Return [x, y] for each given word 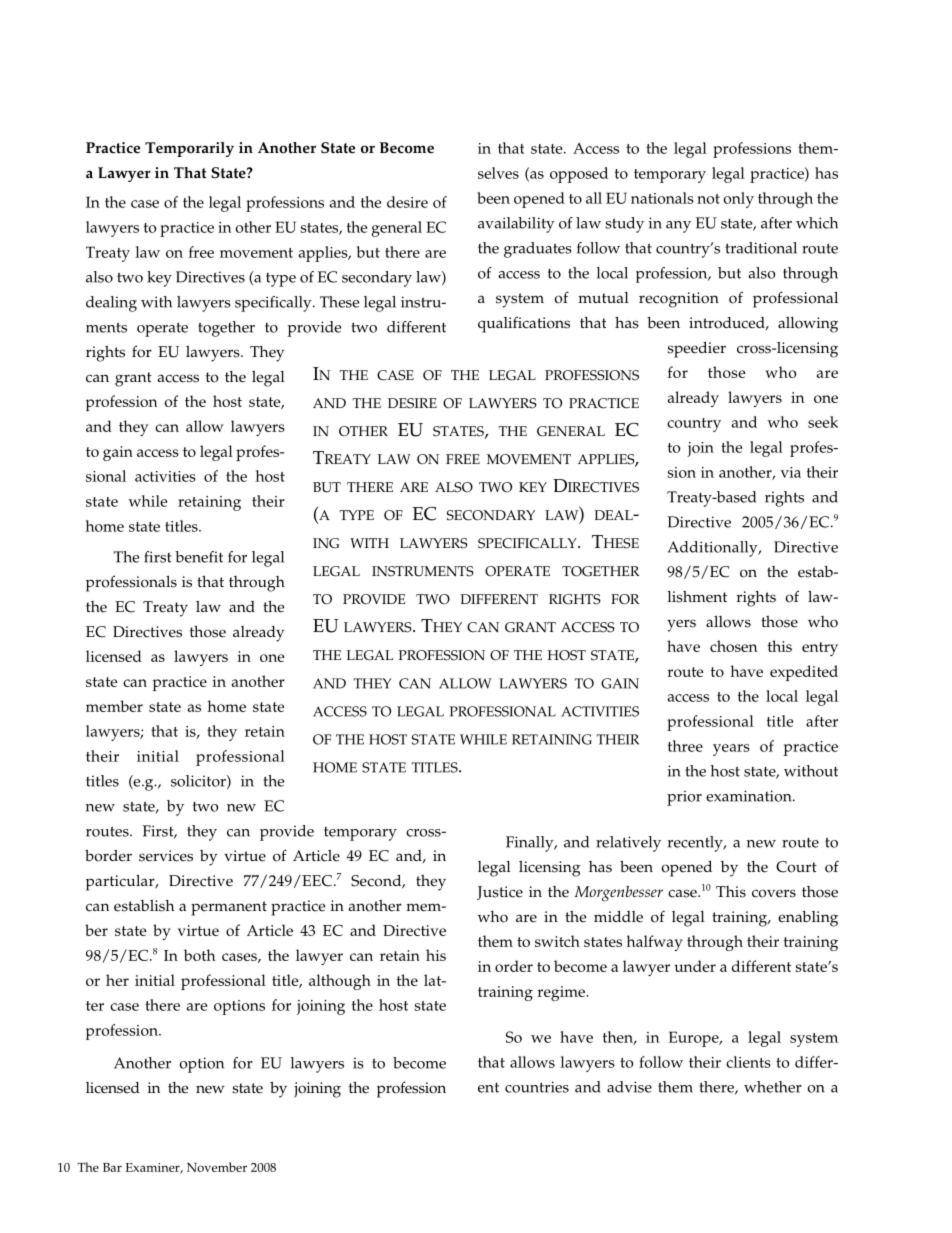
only [739, 200]
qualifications [524, 324]
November [217, 1167]
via [791, 472]
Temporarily [189, 149]
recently [696, 844]
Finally [531, 844]
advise [629, 1087]
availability [516, 225]
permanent [229, 908]
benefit [199, 557]
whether [773, 1087]
